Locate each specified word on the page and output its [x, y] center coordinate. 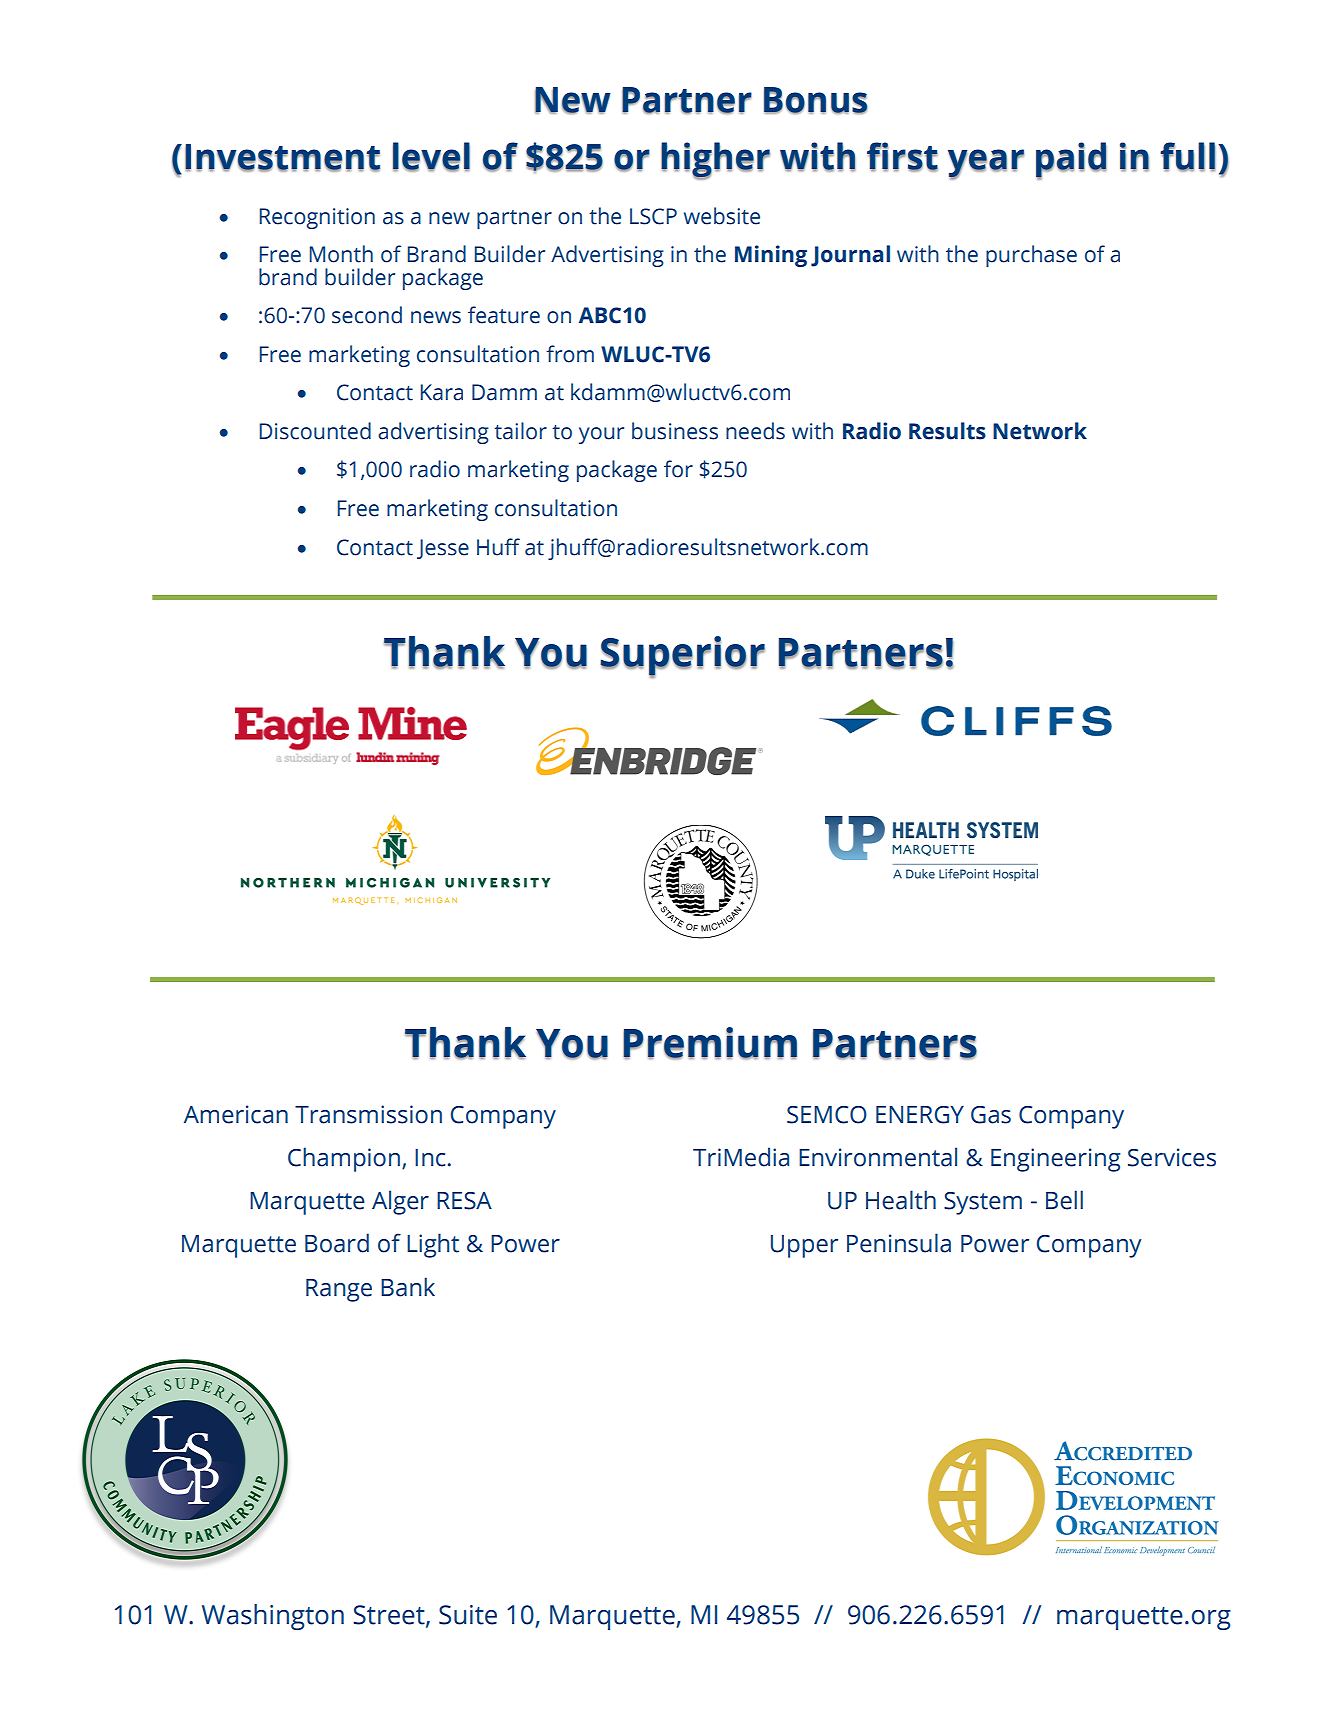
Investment [282, 158]
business [675, 431]
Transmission [368, 1114]
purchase [1031, 256]
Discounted [315, 431]
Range [339, 1290]
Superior [682, 657]
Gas [991, 1115]
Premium [710, 1043]
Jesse [443, 549]
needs [755, 431]
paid [1071, 161]
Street [390, 1615]
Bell [1064, 1200]
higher [715, 161]
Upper [804, 1246]
